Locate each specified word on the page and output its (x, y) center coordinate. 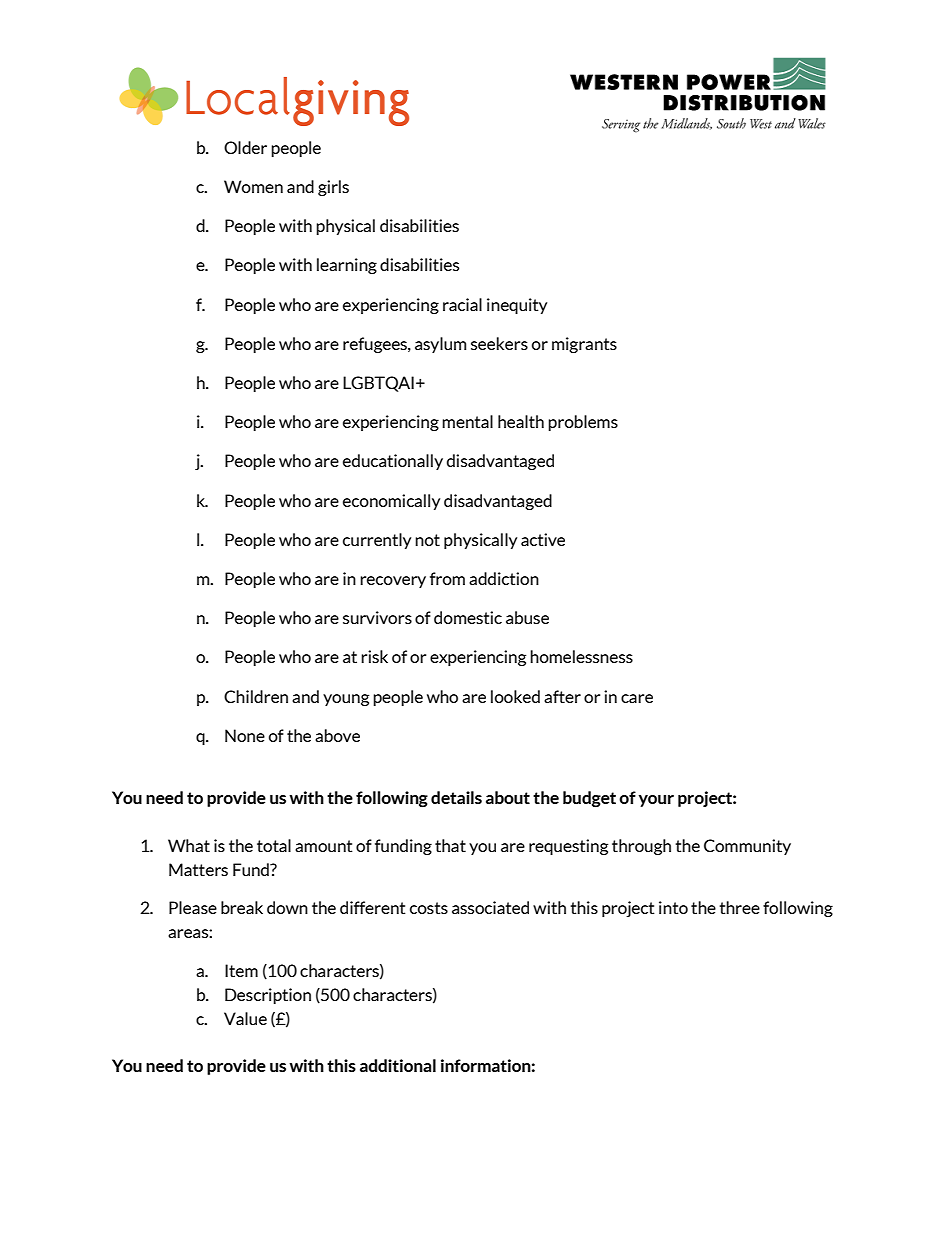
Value (245, 1018)
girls (333, 188)
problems (583, 423)
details (456, 797)
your (656, 801)
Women (253, 186)
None (245, 735)
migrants (584, 345)
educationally (393, 462)
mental (467, 421)
